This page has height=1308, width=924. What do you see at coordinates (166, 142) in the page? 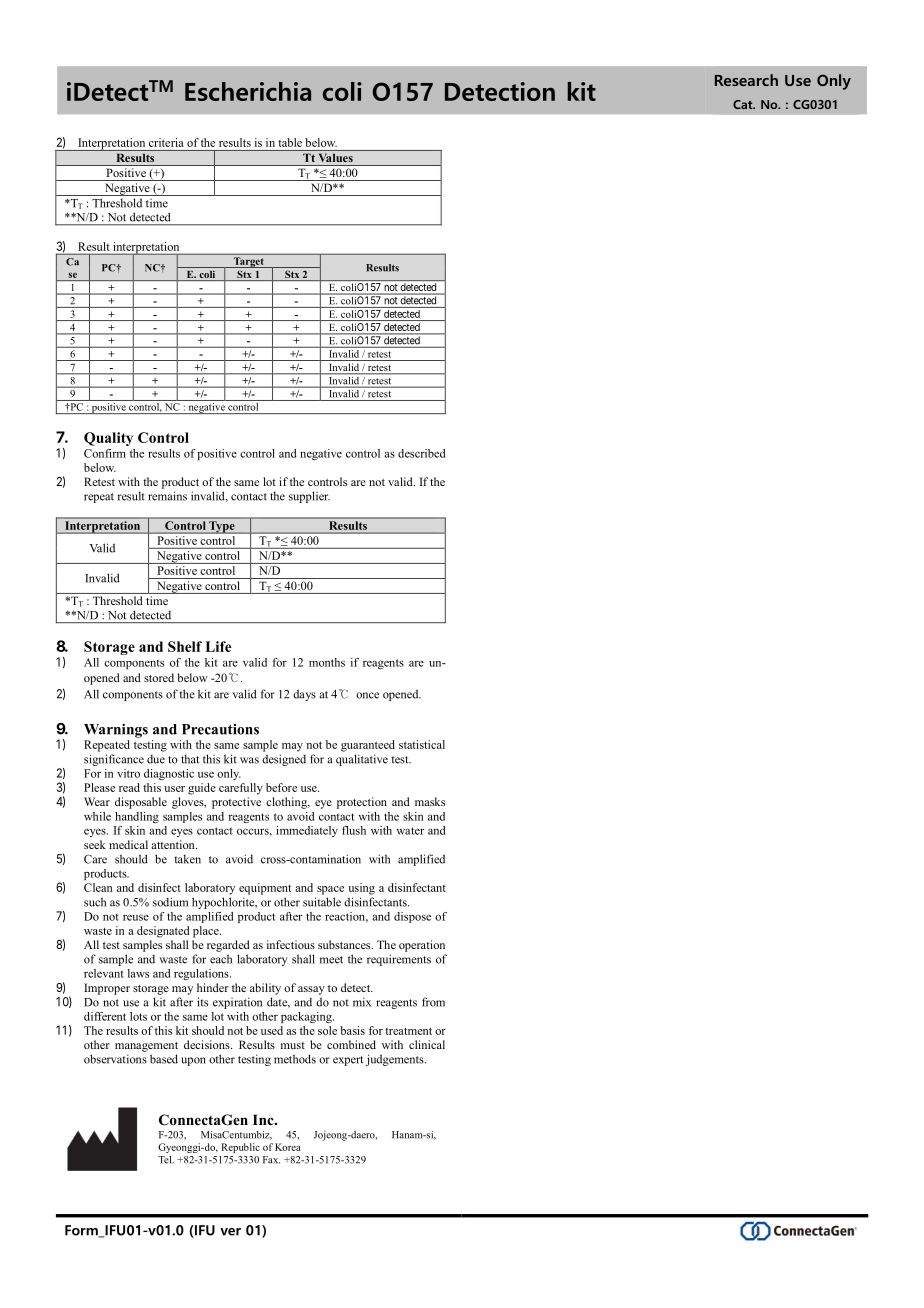
I see `criteria` at bounding box center [166, 142].
